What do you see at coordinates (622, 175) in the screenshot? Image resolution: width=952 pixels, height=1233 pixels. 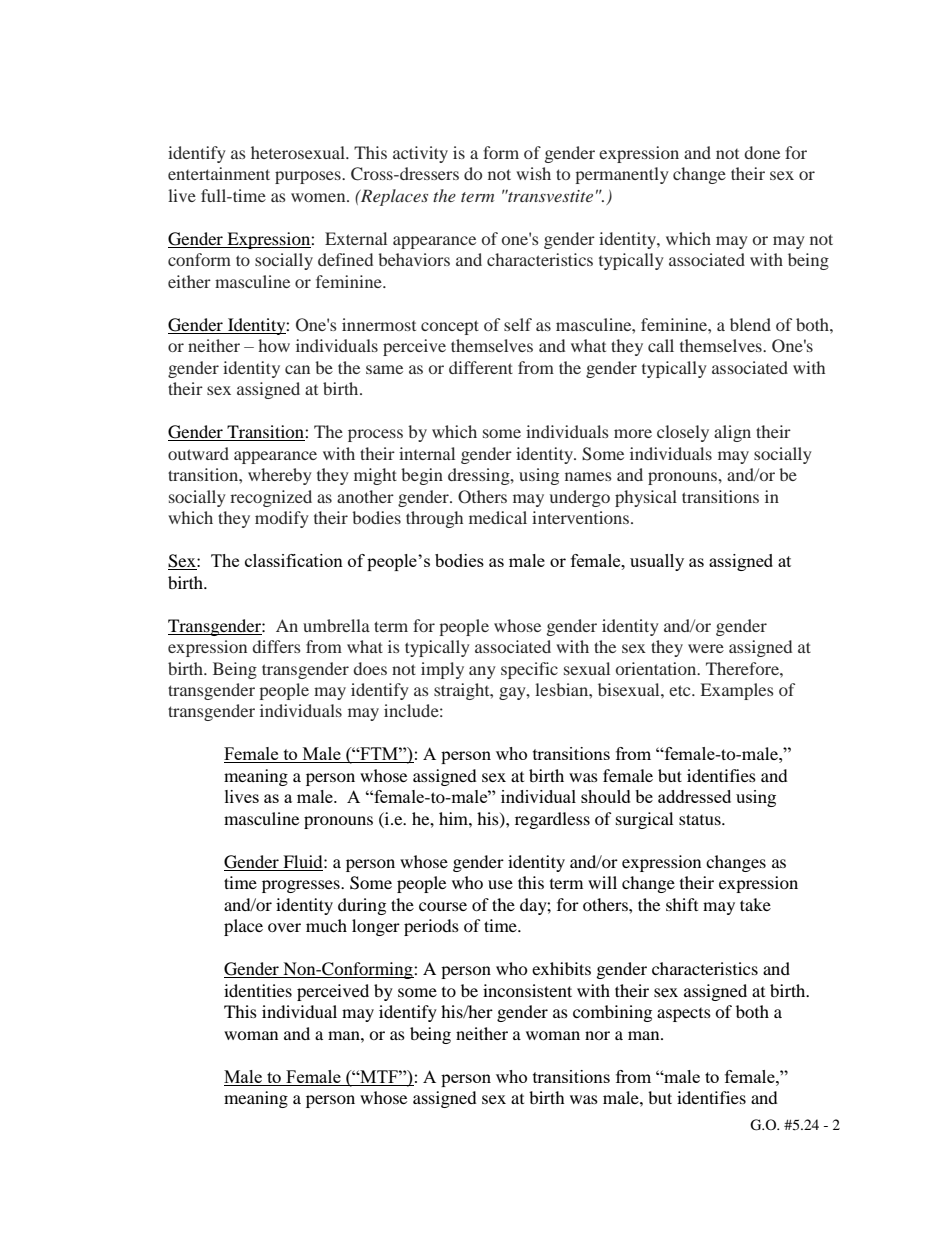 I see `permanently` at bounding box center [622, 175].
